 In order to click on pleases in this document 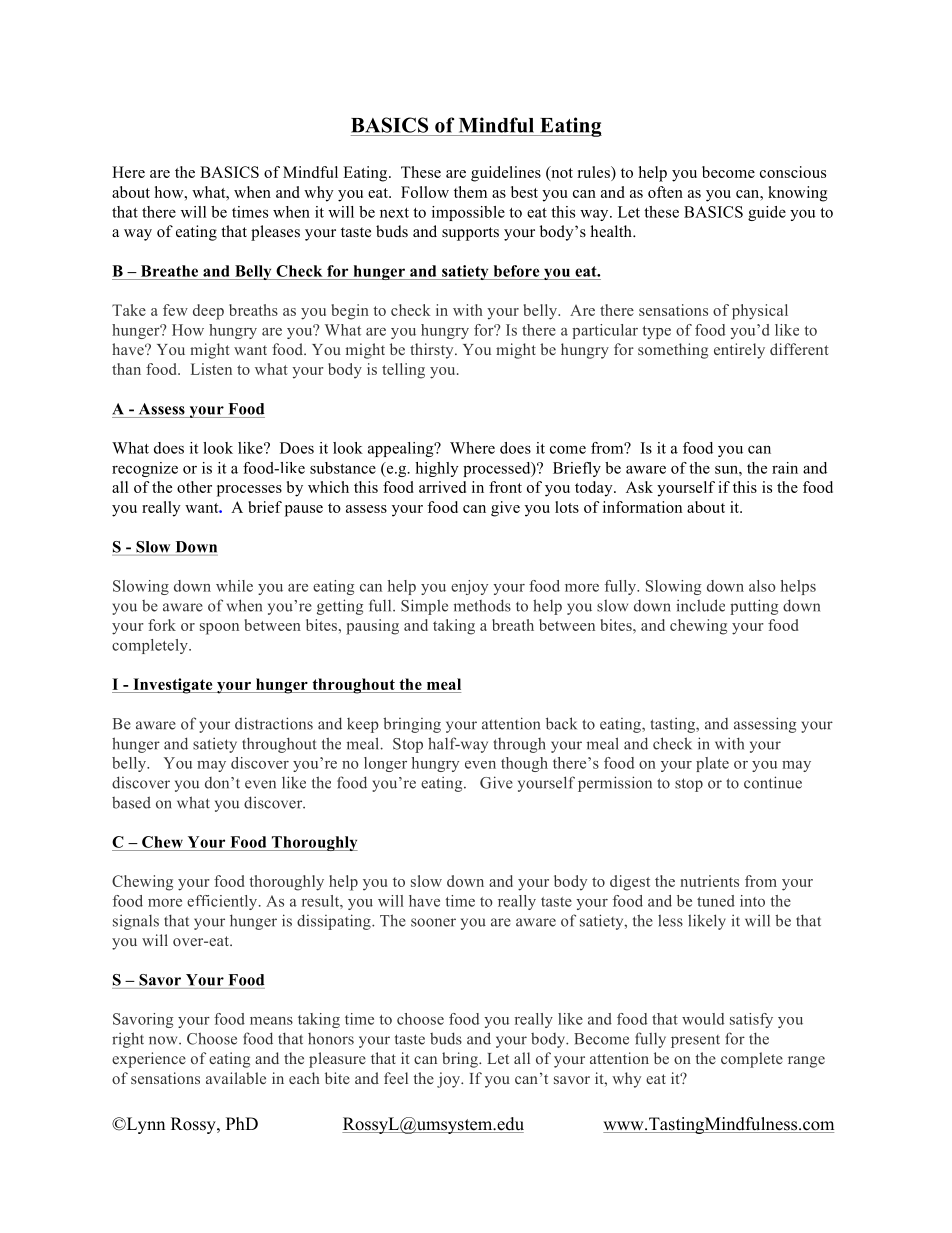, I will do `click(275, 233)`.
